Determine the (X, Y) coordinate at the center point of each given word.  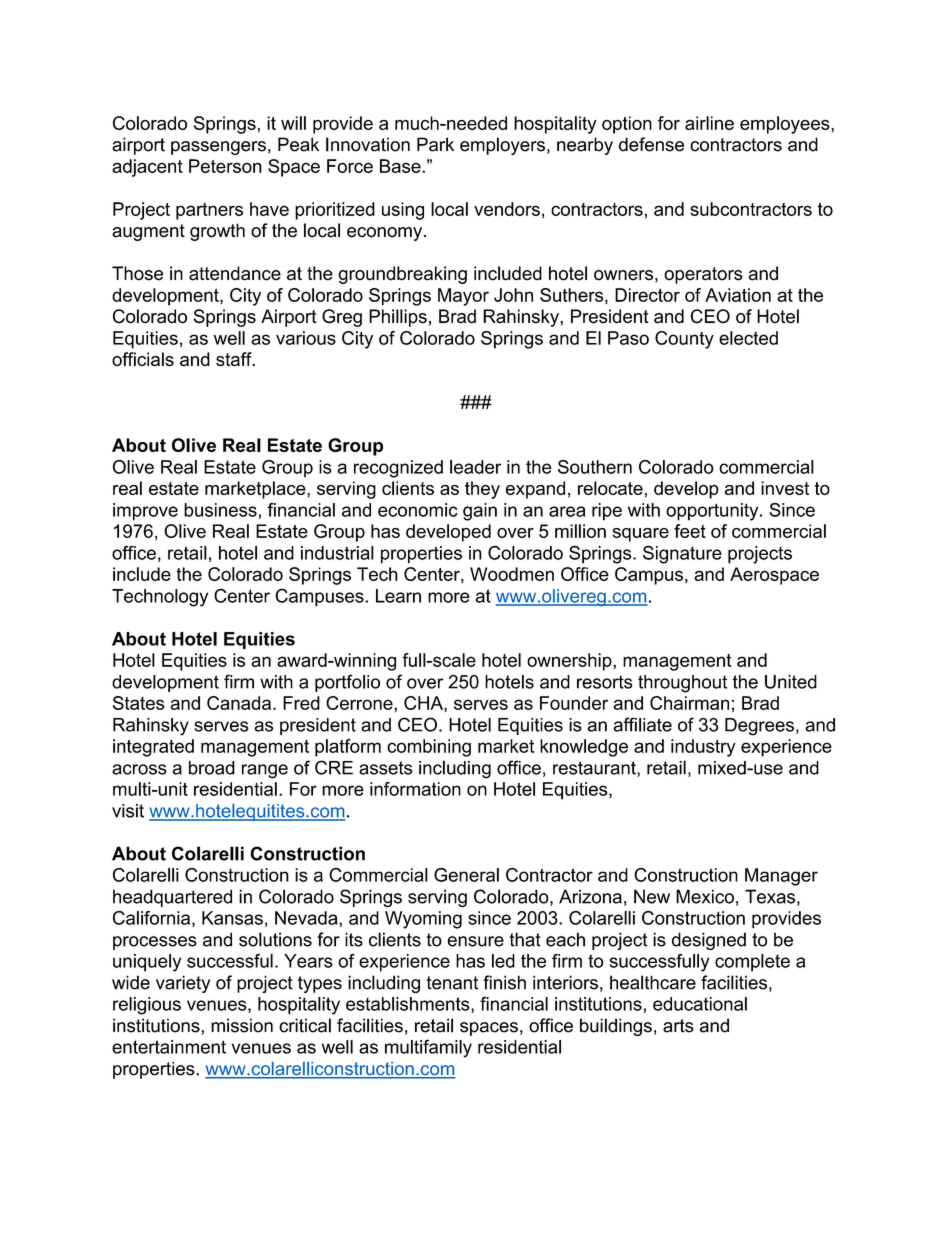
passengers (218, 148)
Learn (398, 596)
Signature (682, 554)
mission (242, 1025)
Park (435, 144)
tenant (452, 983)
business (220, 510)
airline (709, 123)
